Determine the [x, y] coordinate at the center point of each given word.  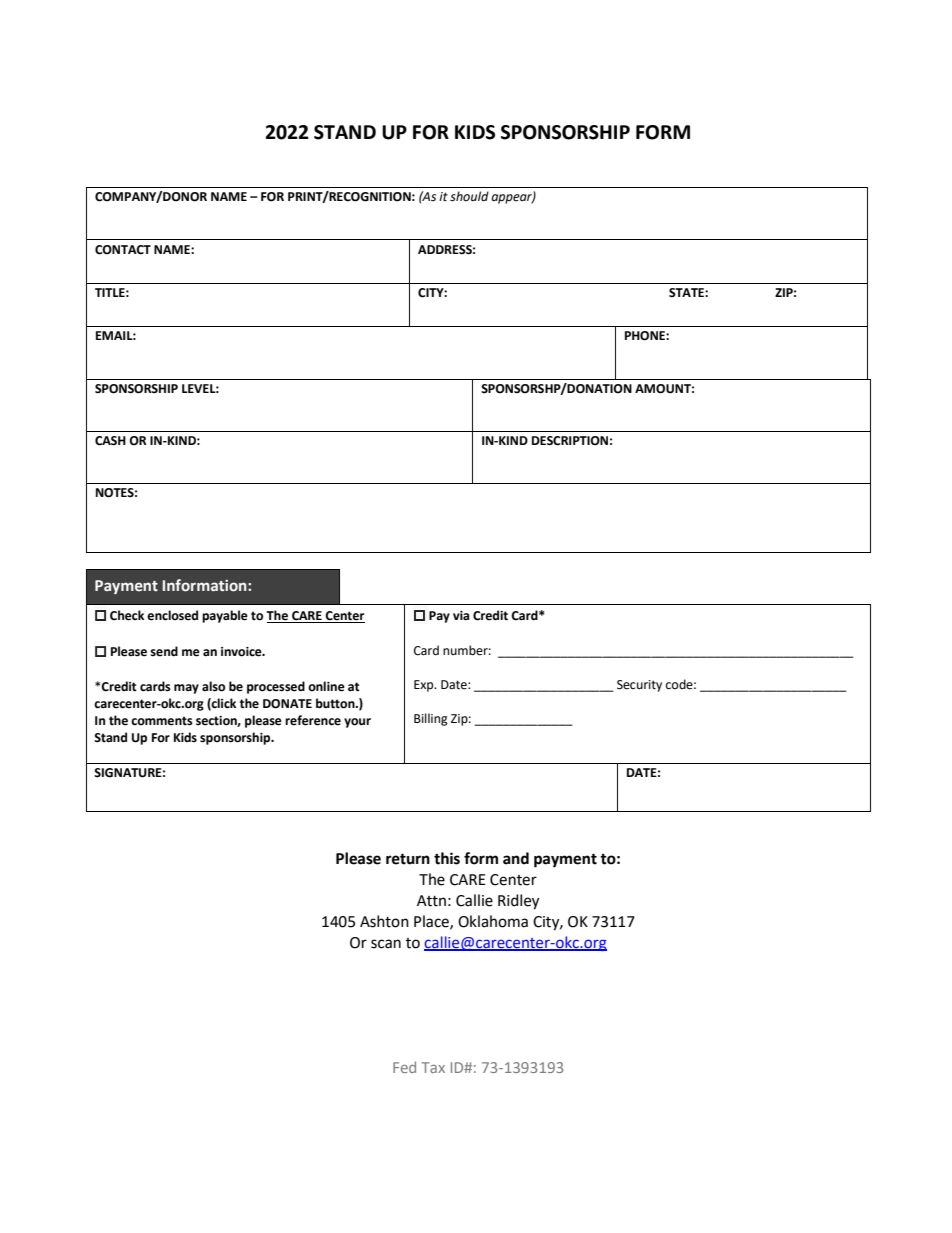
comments [162, 721]
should [469, 196]
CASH [110, 441]
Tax [433, 1067]
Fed [404, 1067]
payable [225, 616]
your [357, 723]
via [461, 616]
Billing [431, 719]
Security [639, 686]
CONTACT [123, 250]
